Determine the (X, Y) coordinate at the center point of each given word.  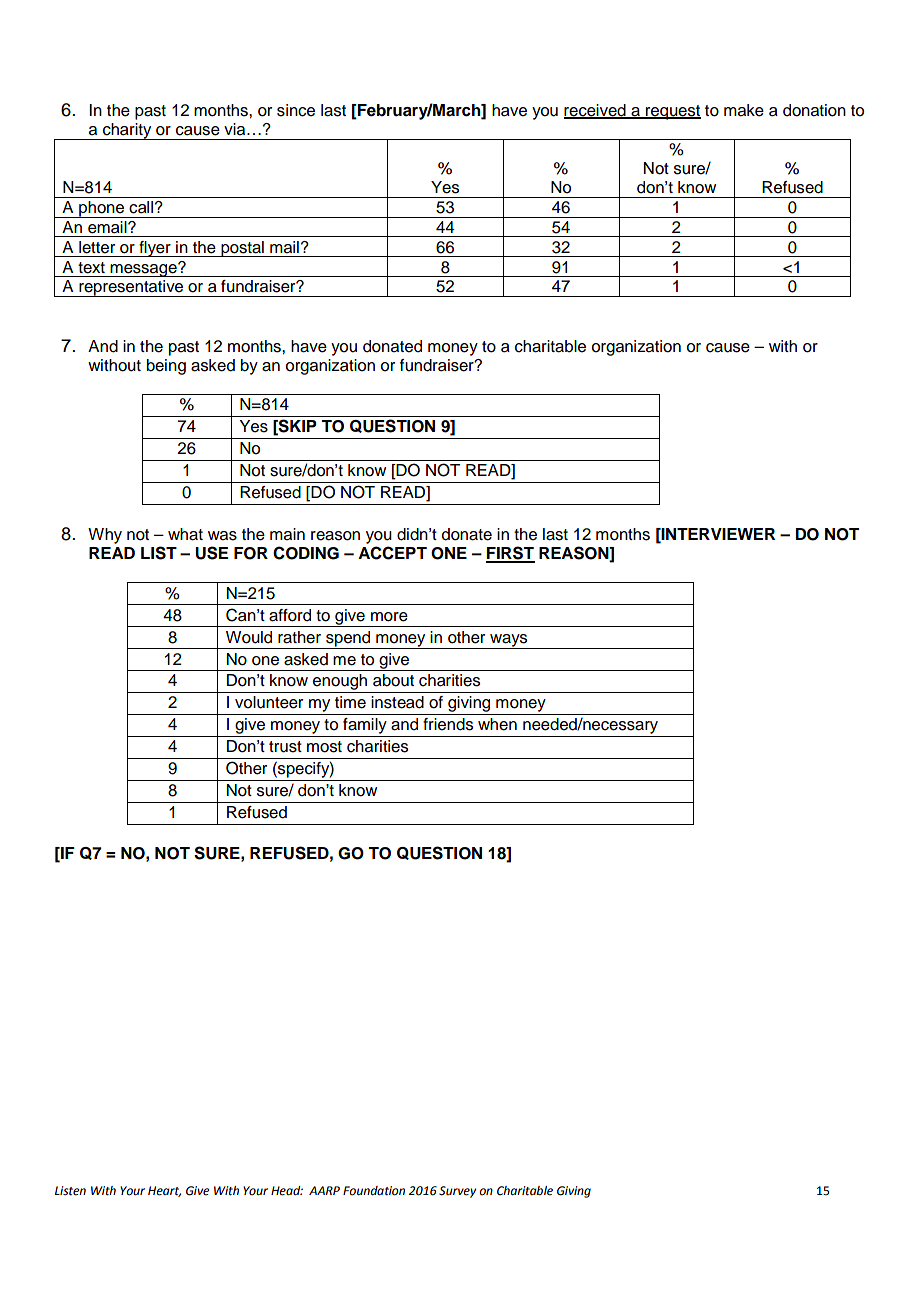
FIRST (510, 554)
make (744, 110)
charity (127, 131)
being (166, 367)
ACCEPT (392, 553)
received (596, 111)
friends (448, 724)
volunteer (269, 702)
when (497, 724)
